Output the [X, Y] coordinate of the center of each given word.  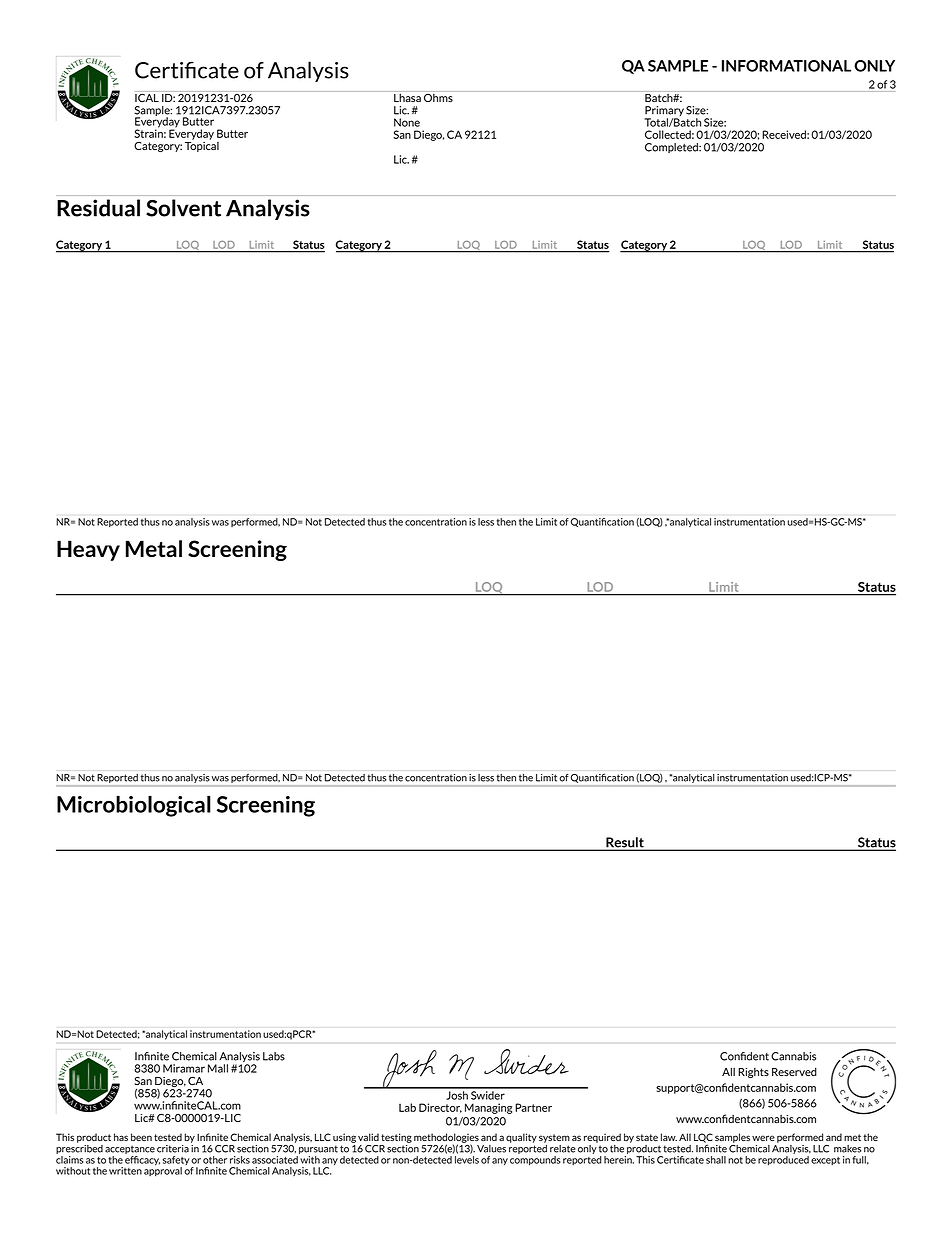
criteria [173, 1149]
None [407, 122]
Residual [98, 208]
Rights [753, 1072]
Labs [274, 1056]
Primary [664, 112]
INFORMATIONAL [786, 66]
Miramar [184, 1068]
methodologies [446, 1139]
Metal [154, 549]
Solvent [183, 208]
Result [625, 843]
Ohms [438, 96]
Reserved [794, 1071]
